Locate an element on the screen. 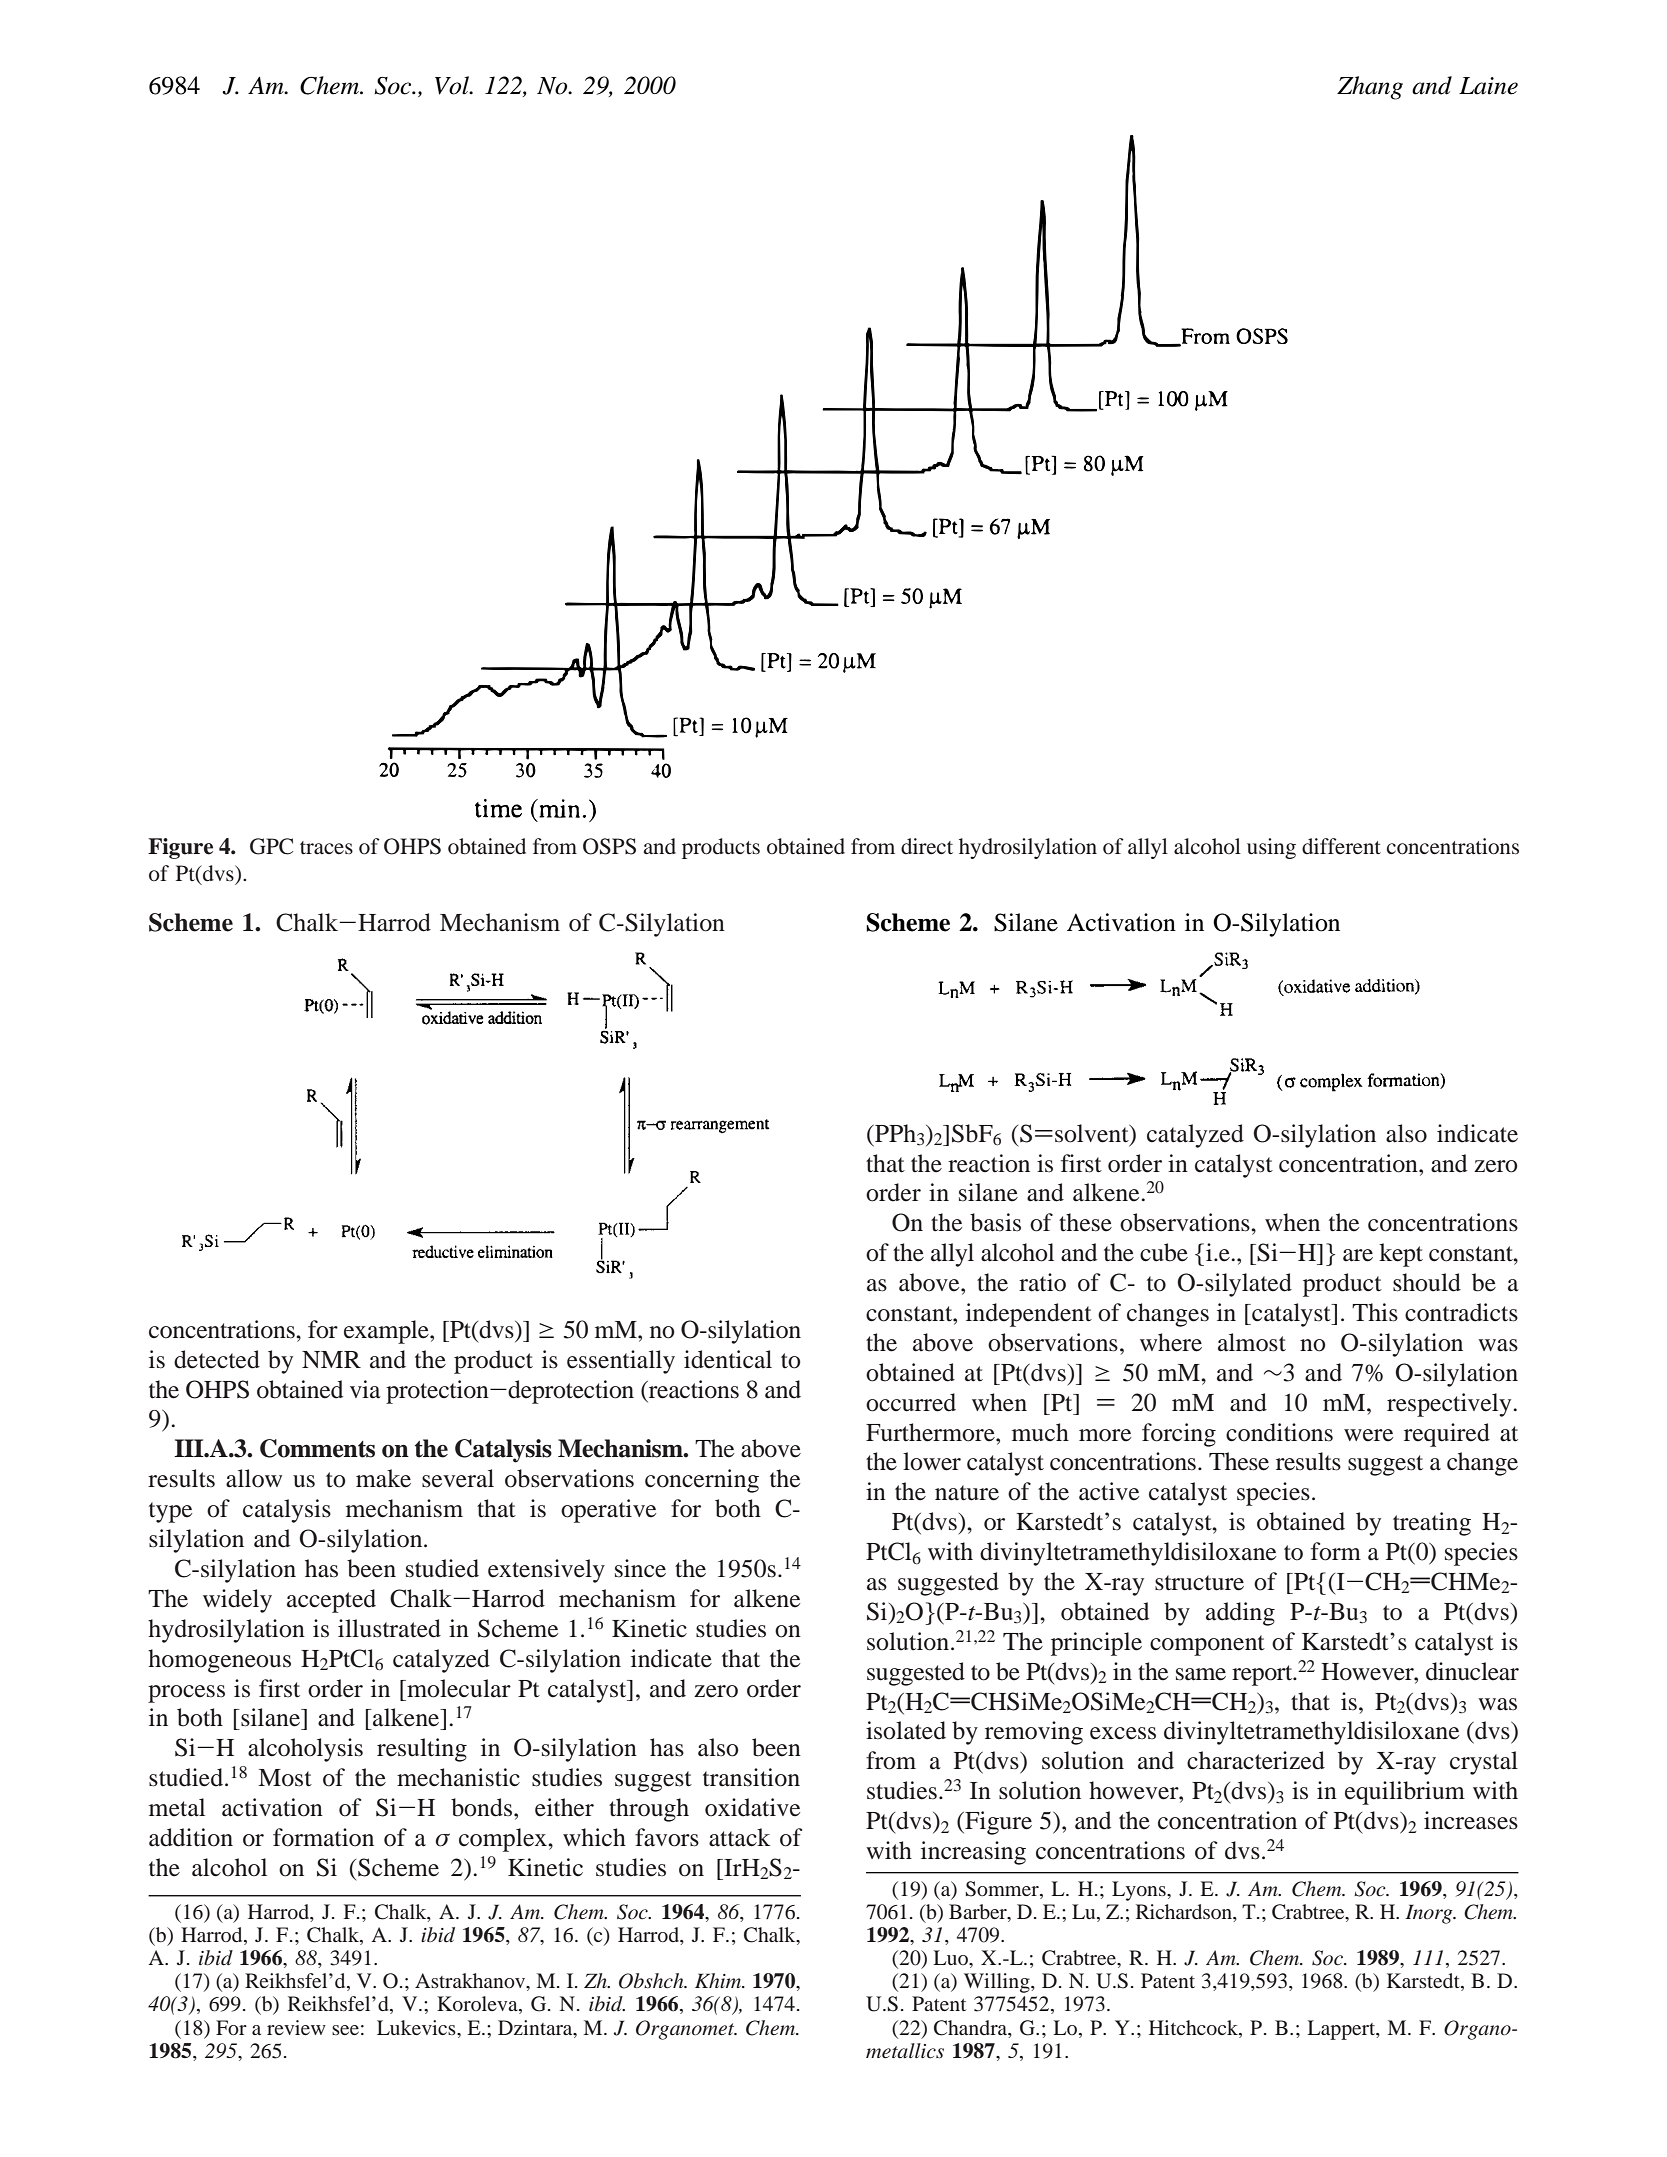 The height and width of the screenshot is (2157, 1667). This is located at coordinates (1375, 1312).
